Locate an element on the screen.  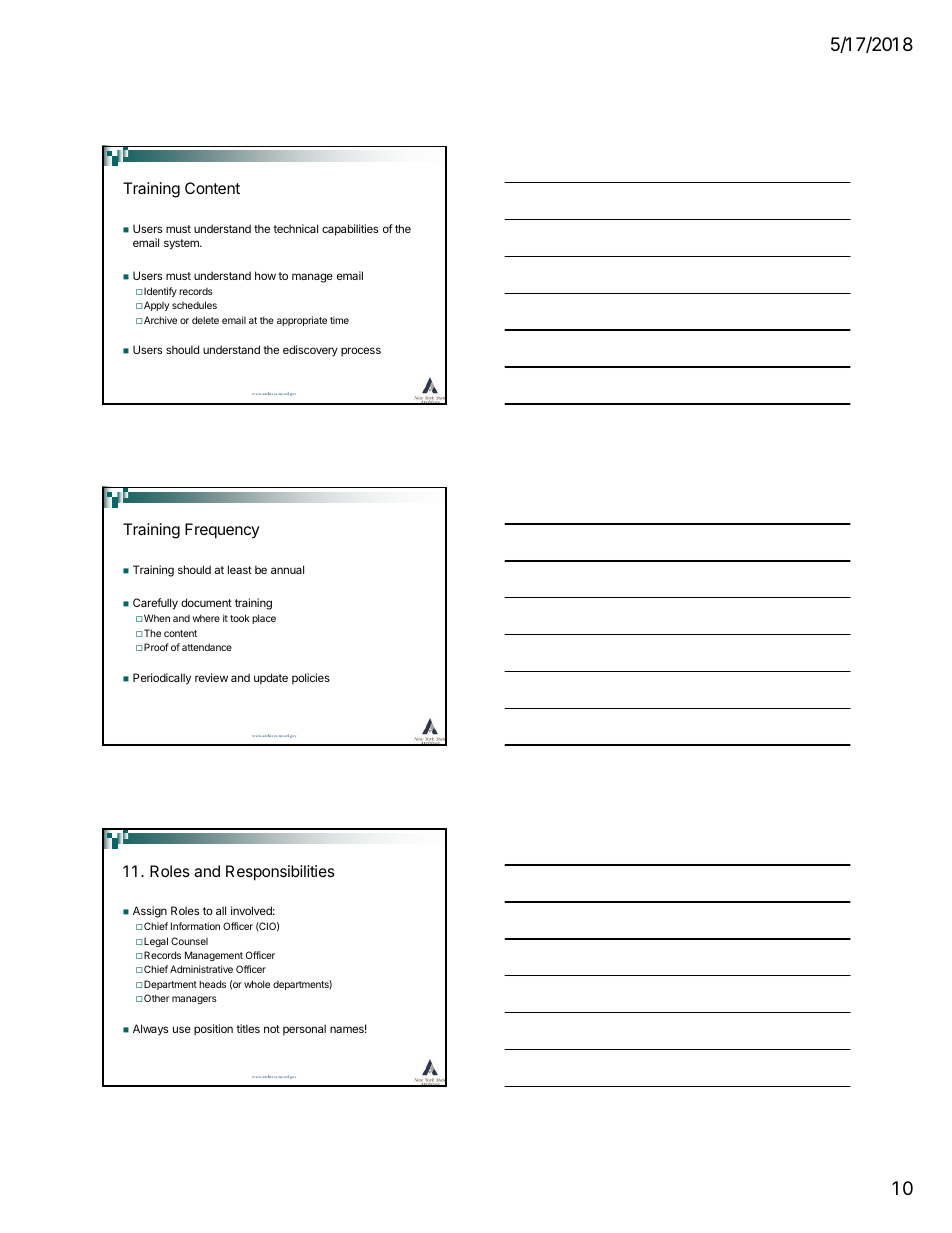
update is located at coordinates (271, 679).
